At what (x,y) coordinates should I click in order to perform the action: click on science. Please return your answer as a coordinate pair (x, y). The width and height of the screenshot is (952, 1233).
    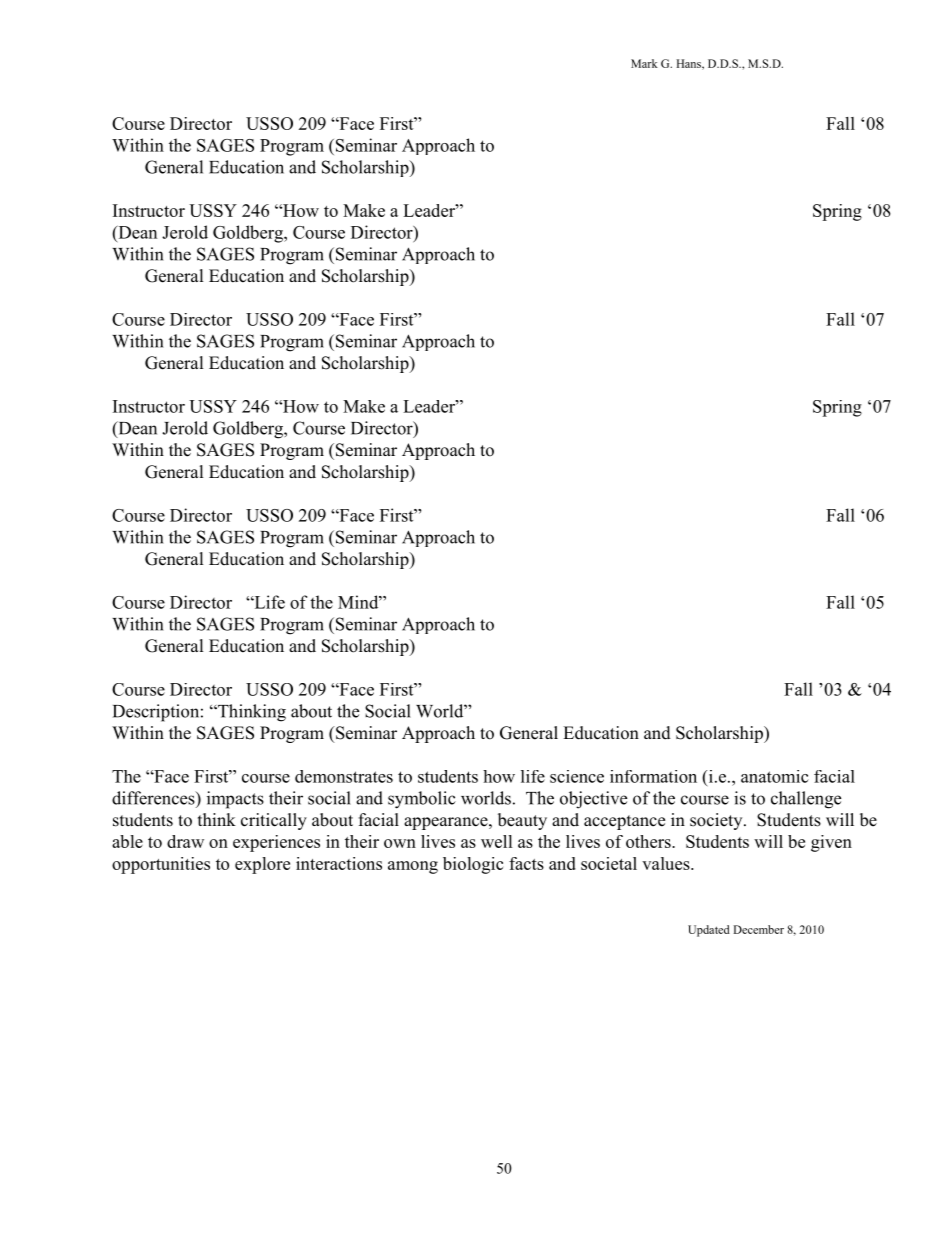
    Looking at the image, I should click on (577, 776).
